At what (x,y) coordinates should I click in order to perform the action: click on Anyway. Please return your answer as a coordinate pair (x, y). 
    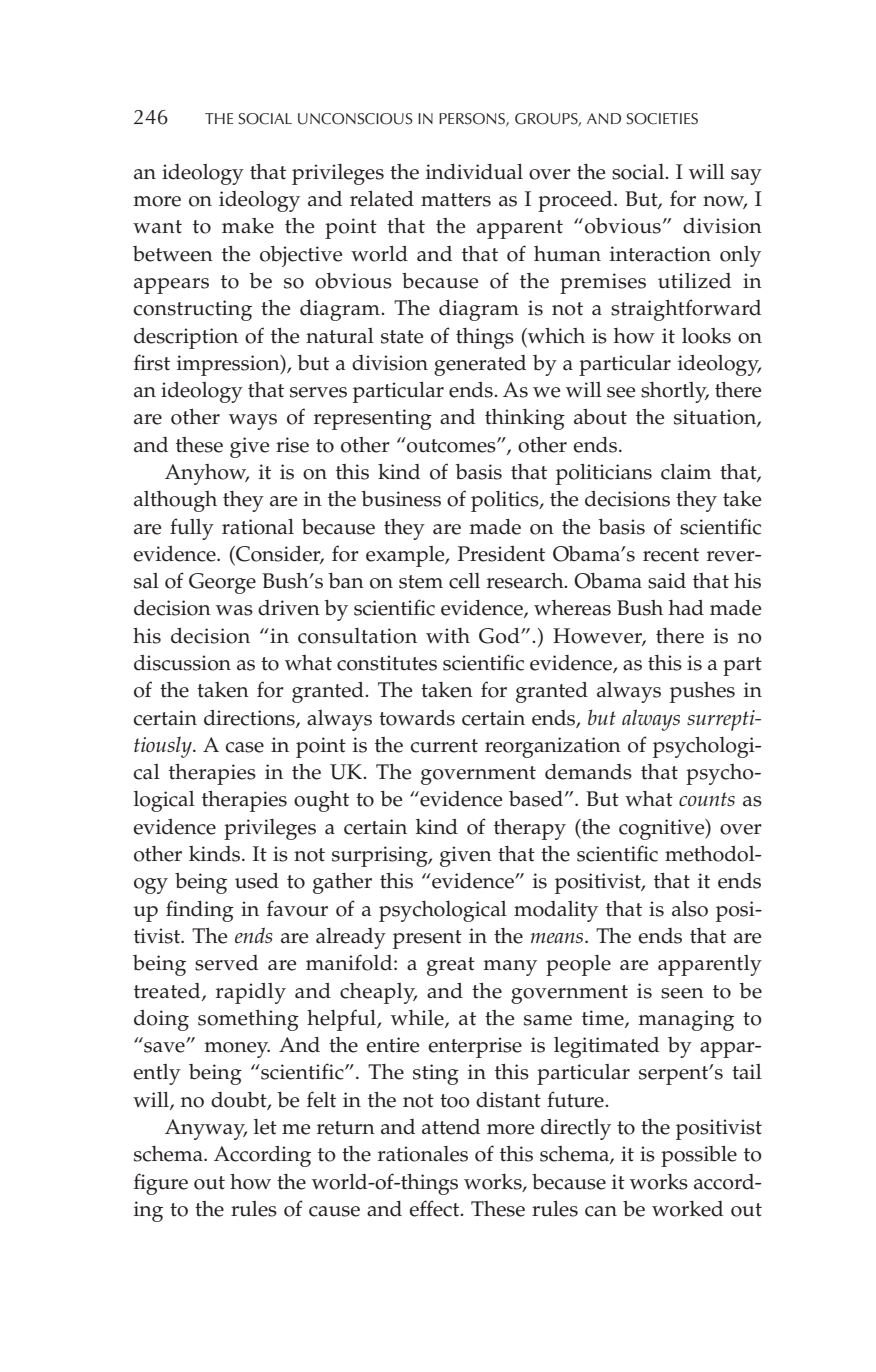
    Looking at the image, I should click on (206, 1129).
